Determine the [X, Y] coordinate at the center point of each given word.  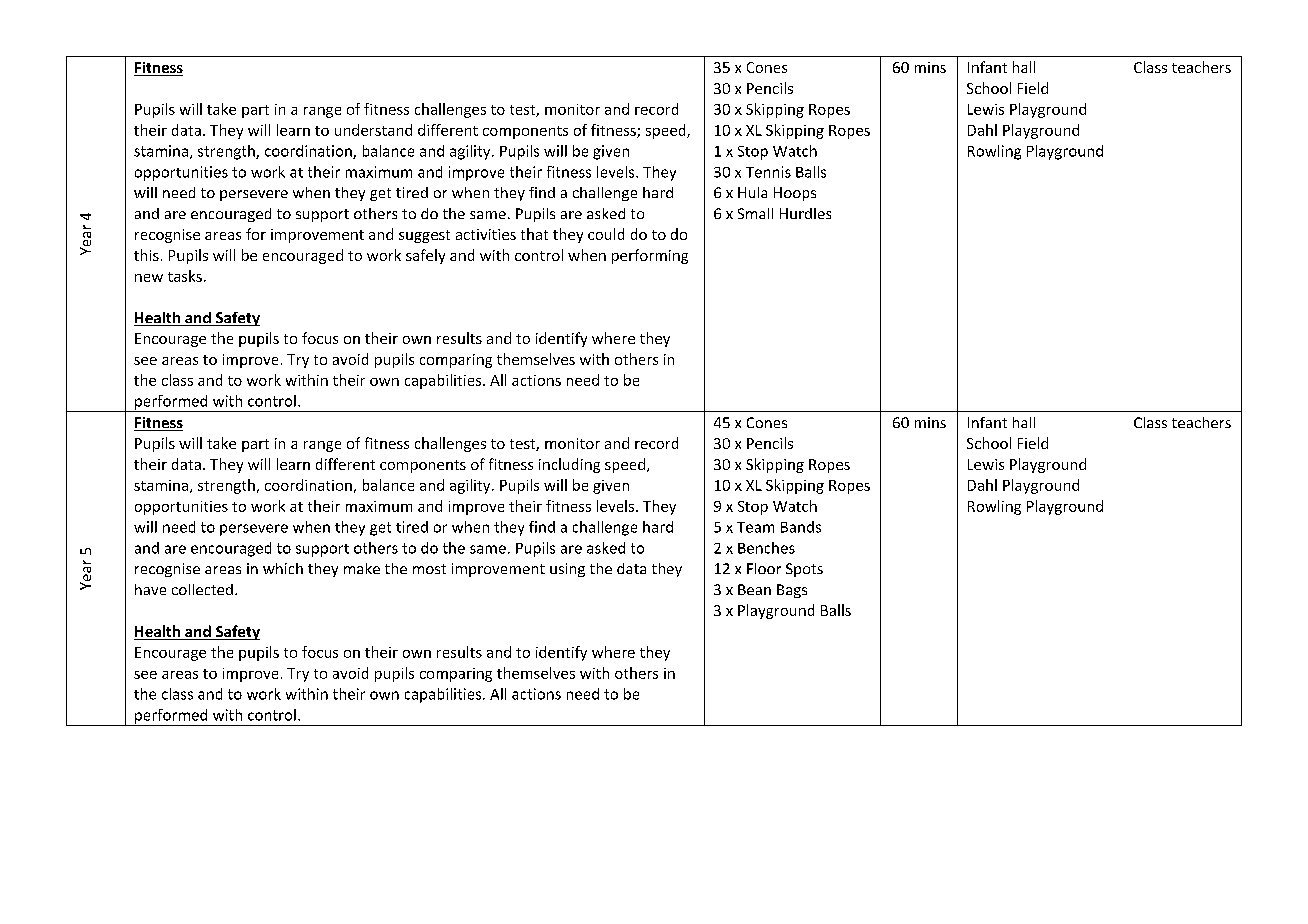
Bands [801, 527]
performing [650, 256]
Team [755, 527]
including [569, 465]
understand [373, 130]
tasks [185, 276]
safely [425, 256]
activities [486, 234]
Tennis [768, 172]
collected [202, 589]
